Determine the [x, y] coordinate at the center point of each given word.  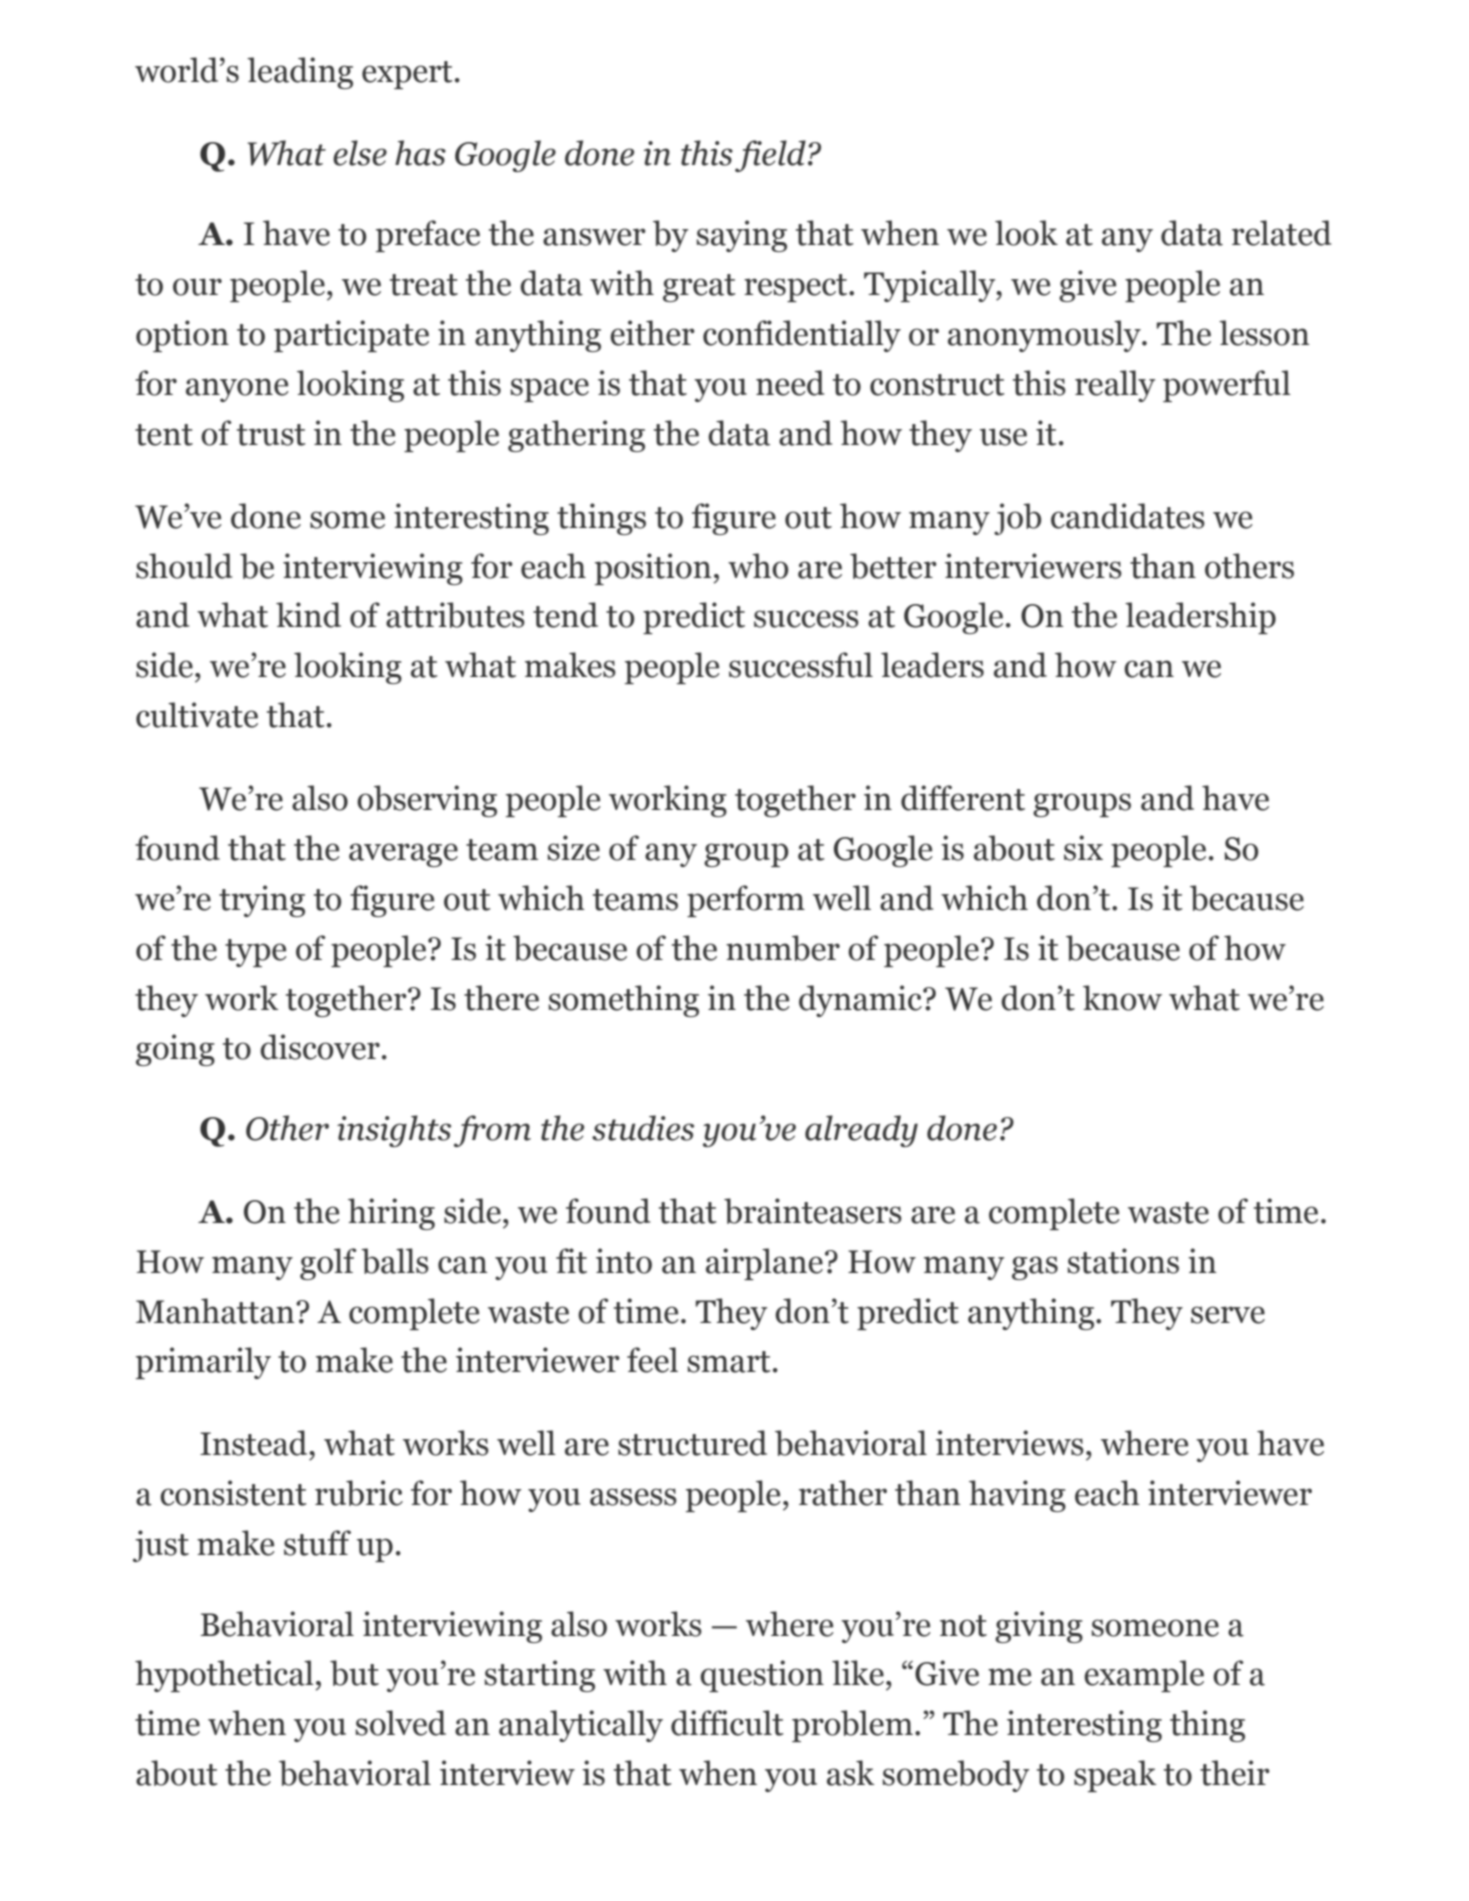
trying [262, 901]
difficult [727, 1723]
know [1122, 998]
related [1281, 233]
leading [300, 73]
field [770, 156]
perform [746, 901]
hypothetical [225, 1676]
